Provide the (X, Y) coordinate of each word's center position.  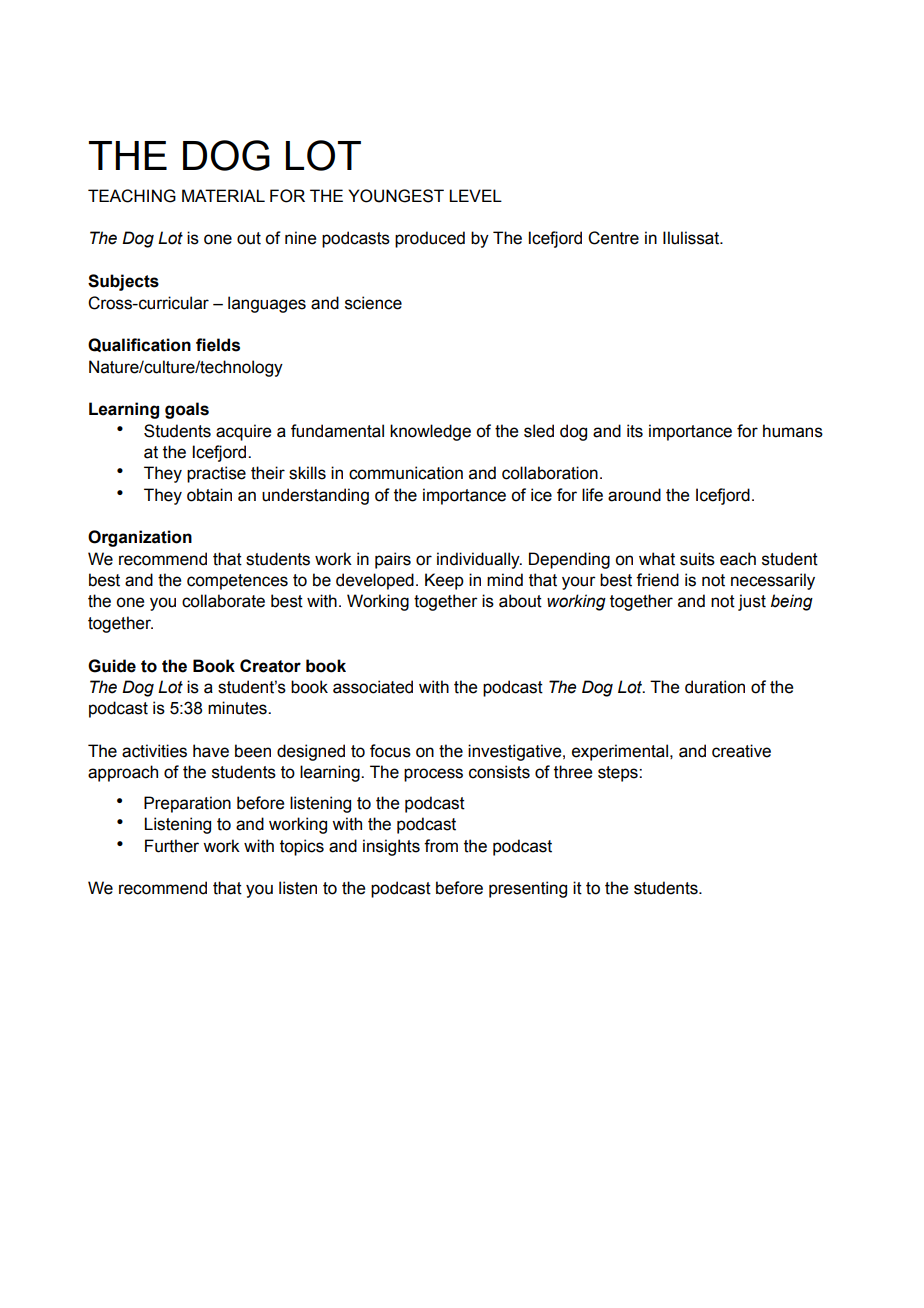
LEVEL (475, 195)
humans (793, 431)
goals (187, 410)
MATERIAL (223, 195)
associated (373, 687)
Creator (270, 666)
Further (172, 846)
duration (715, 687)
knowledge (430, 432)
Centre (613, 238)
